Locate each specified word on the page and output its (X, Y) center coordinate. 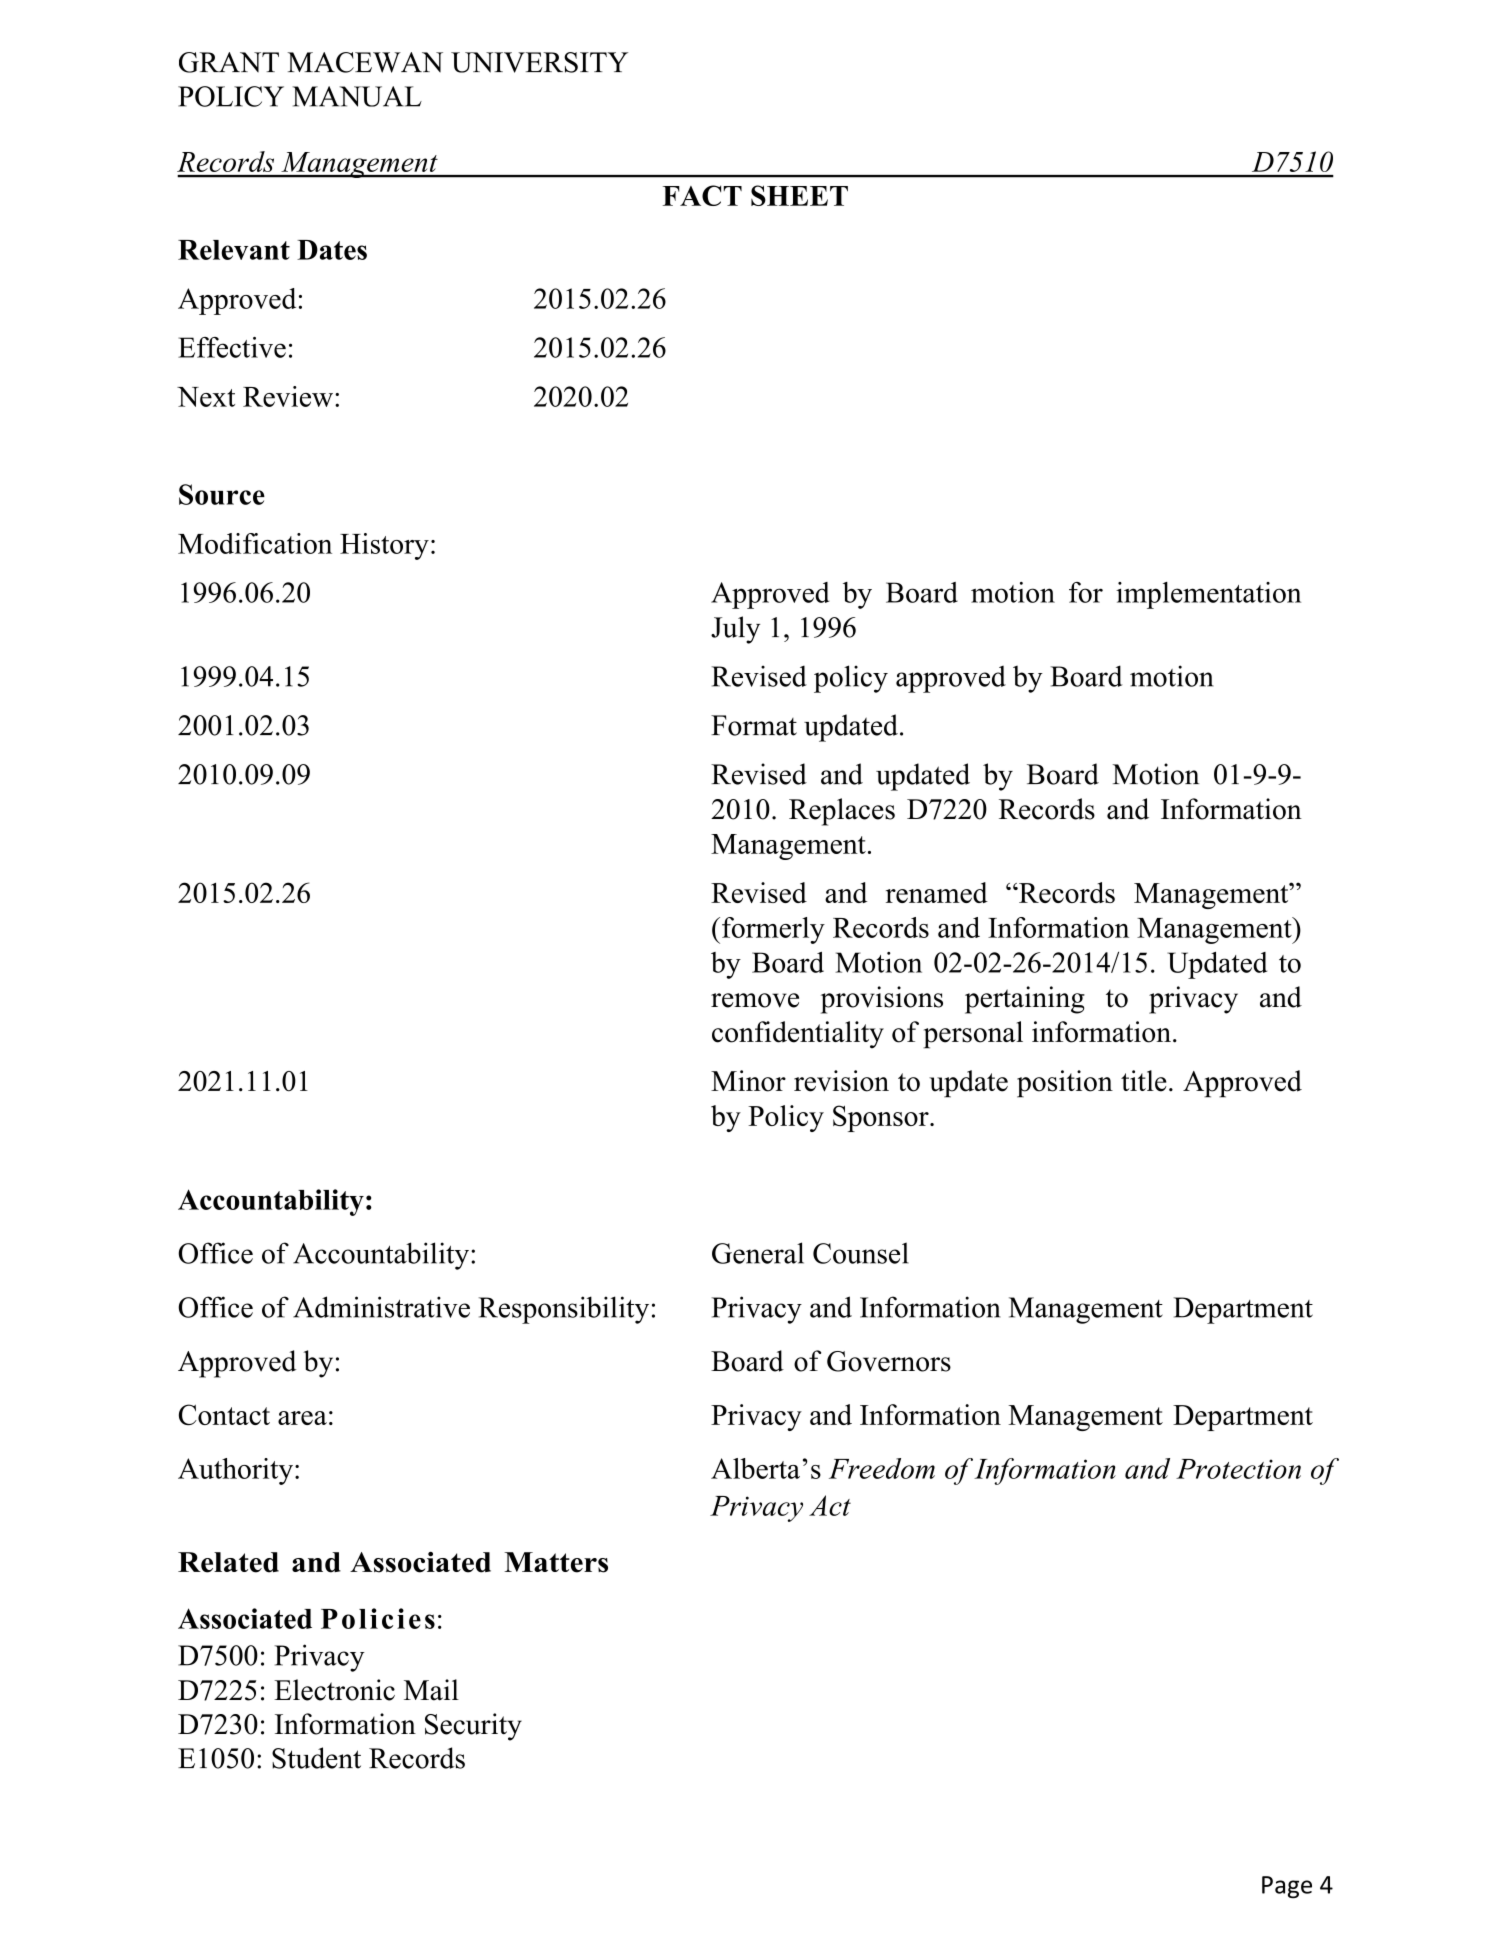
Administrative (381, 1307)
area (302, 1418)
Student (316, 1758)
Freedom (882, 1468)
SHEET (799, 195)
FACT (702, 195)
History (384, 546)
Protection (1238, 1469)
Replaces (842, 812)
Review (288, 396)
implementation (1208, 595)
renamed (937, 892)
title (1144, 1081)
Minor (748, 1081)
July (735, 630)
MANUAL (357, 96)
